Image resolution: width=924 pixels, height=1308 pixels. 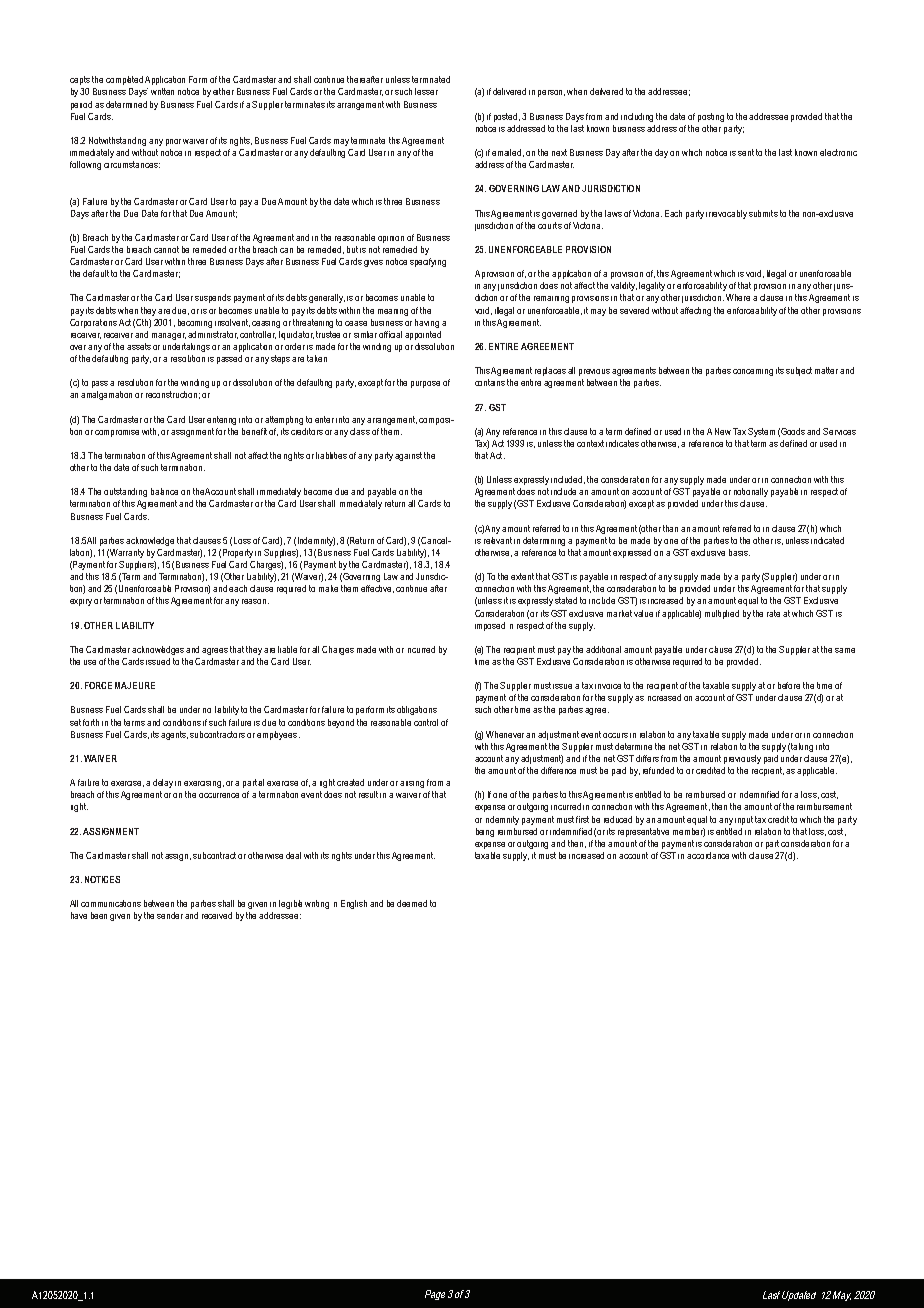 What do you see at coordinates (490, 626) in the screenshot?
I see `imposed` at bounding box center [490, 626].
